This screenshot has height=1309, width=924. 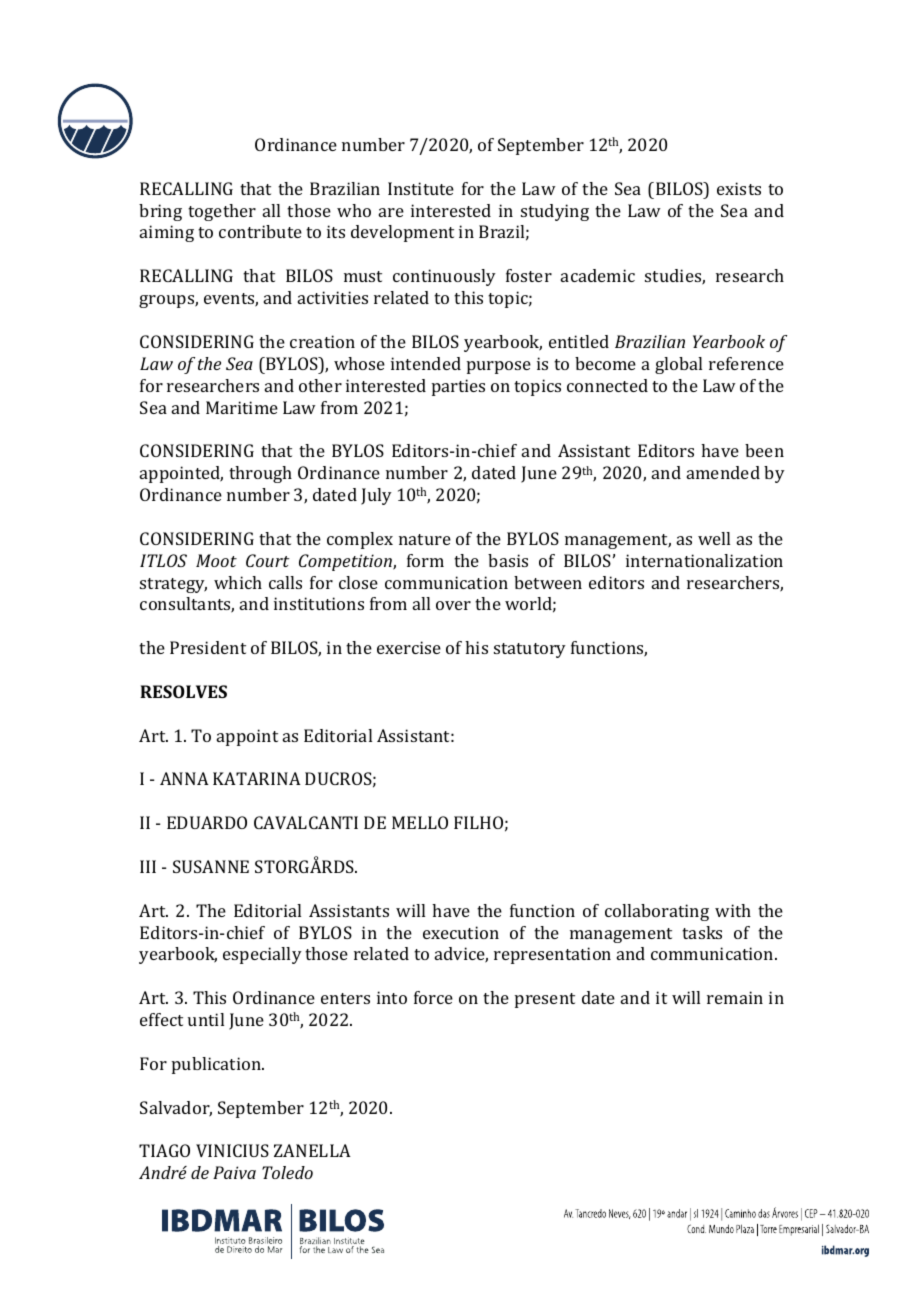 I want to click on exists, so click(x=739, y=188).
